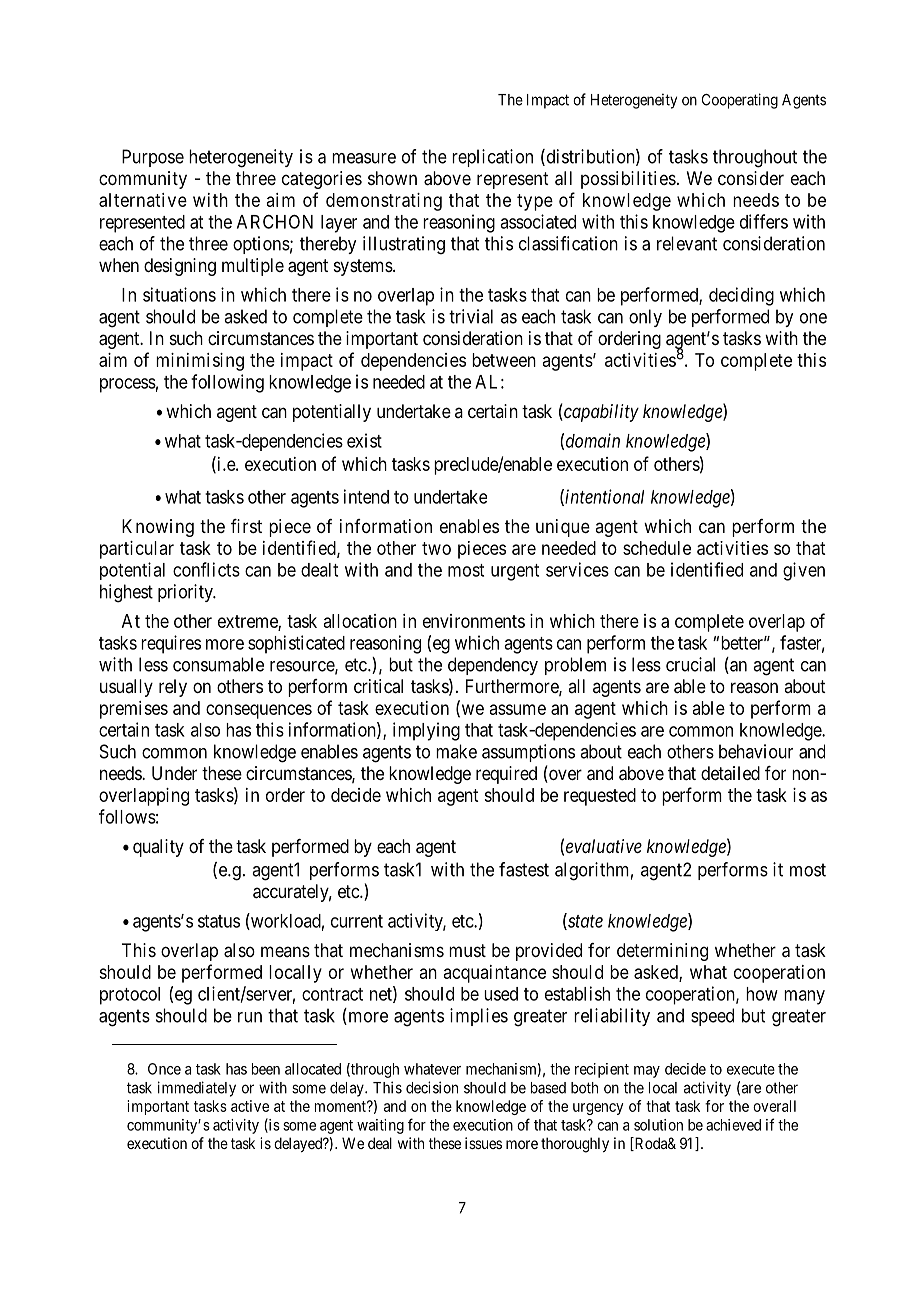 The height and width of the screenshot is (1308, 924). Describe the element at coordinates (197, 1089) in the screenshot. I see `immediately` at that location.
